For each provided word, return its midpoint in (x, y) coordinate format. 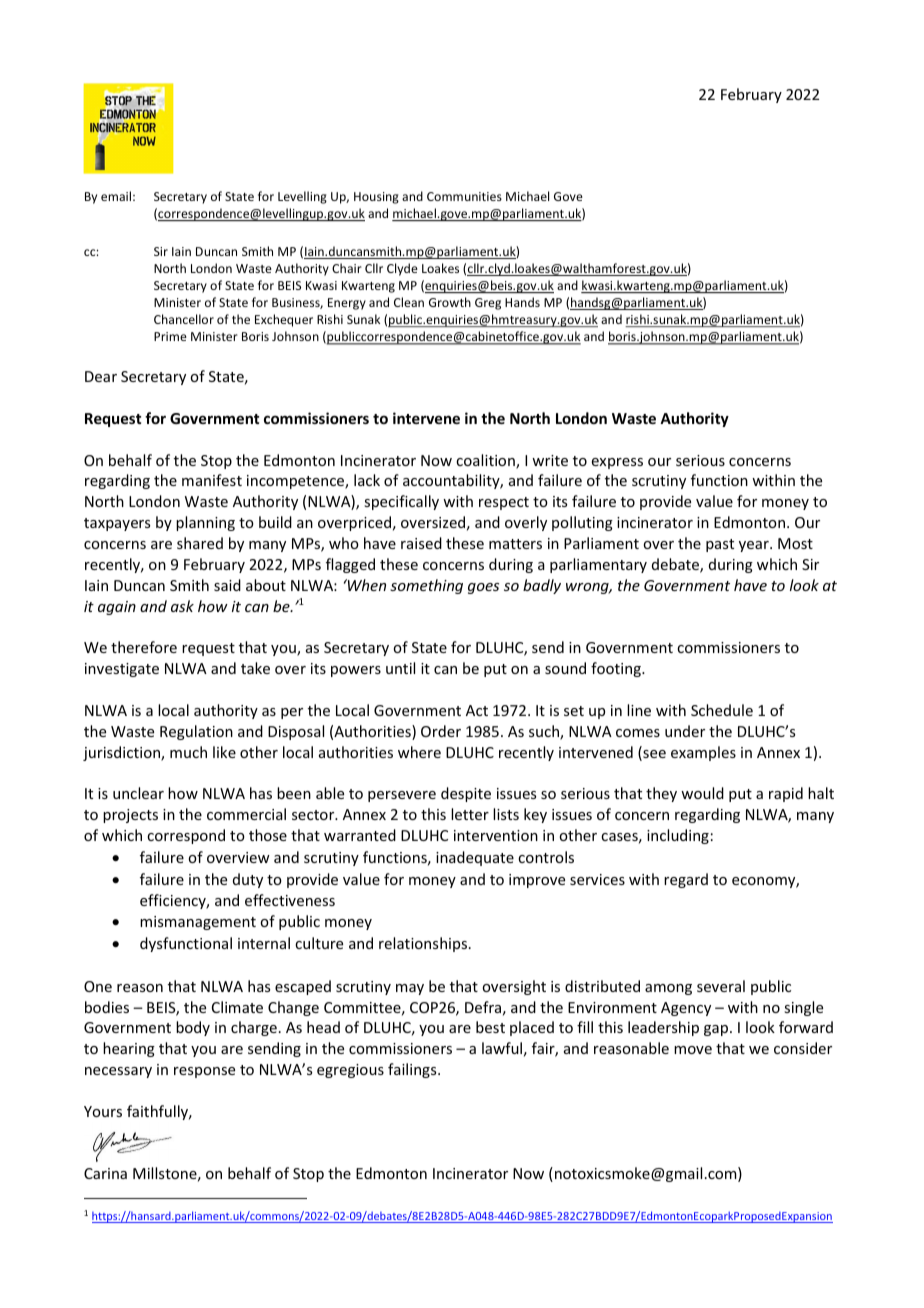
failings (413, 1070)
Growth (450, 302)
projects (130, 816)
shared (200, 543)
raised (421, 543)
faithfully (159, 1112)
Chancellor (184, 319)
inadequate (475, 858)
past (720, 545)
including (678, 836)
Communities (464, 196)
